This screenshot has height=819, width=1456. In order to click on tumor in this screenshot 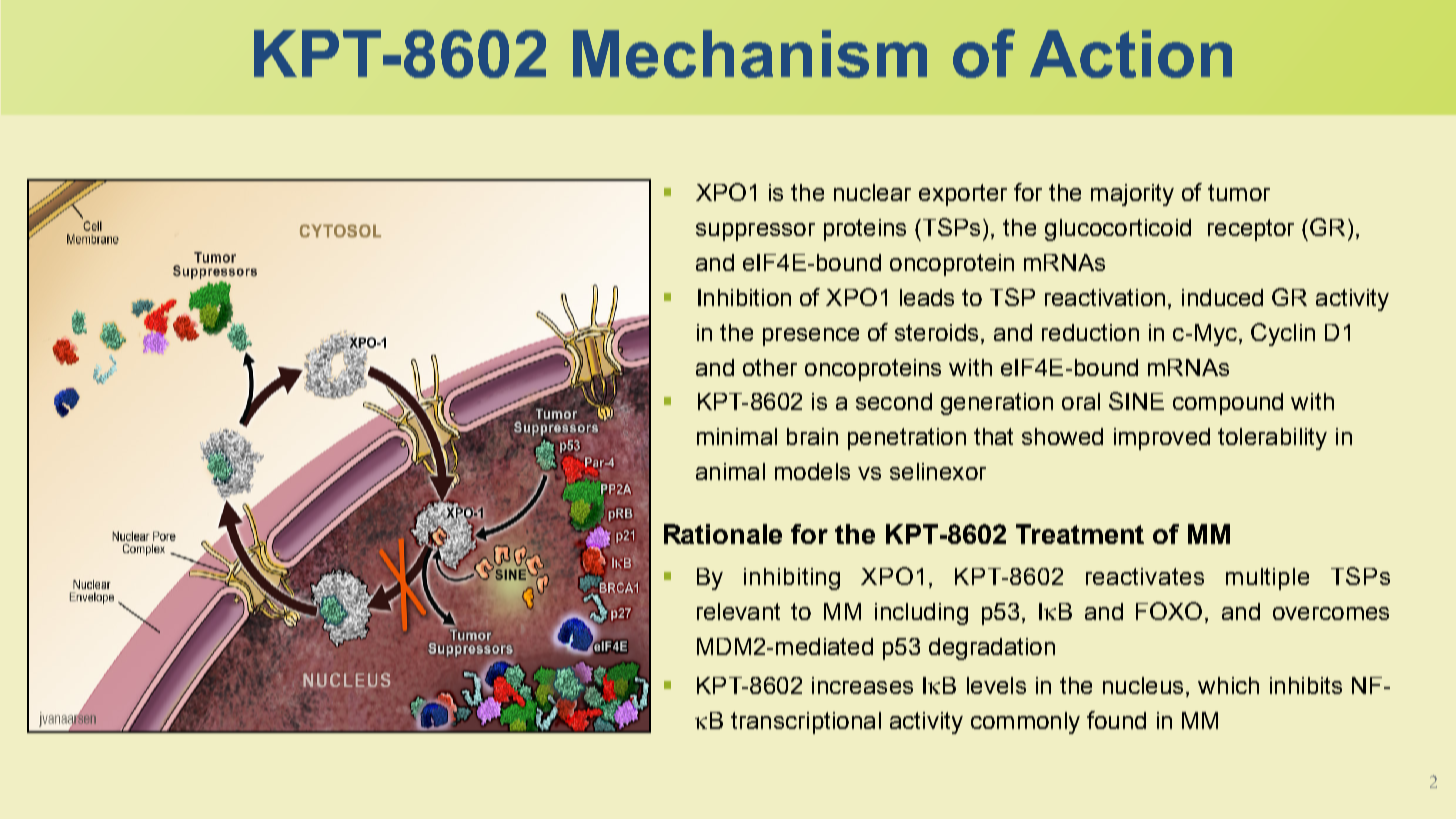, I will do `click(1239, 192)`.
